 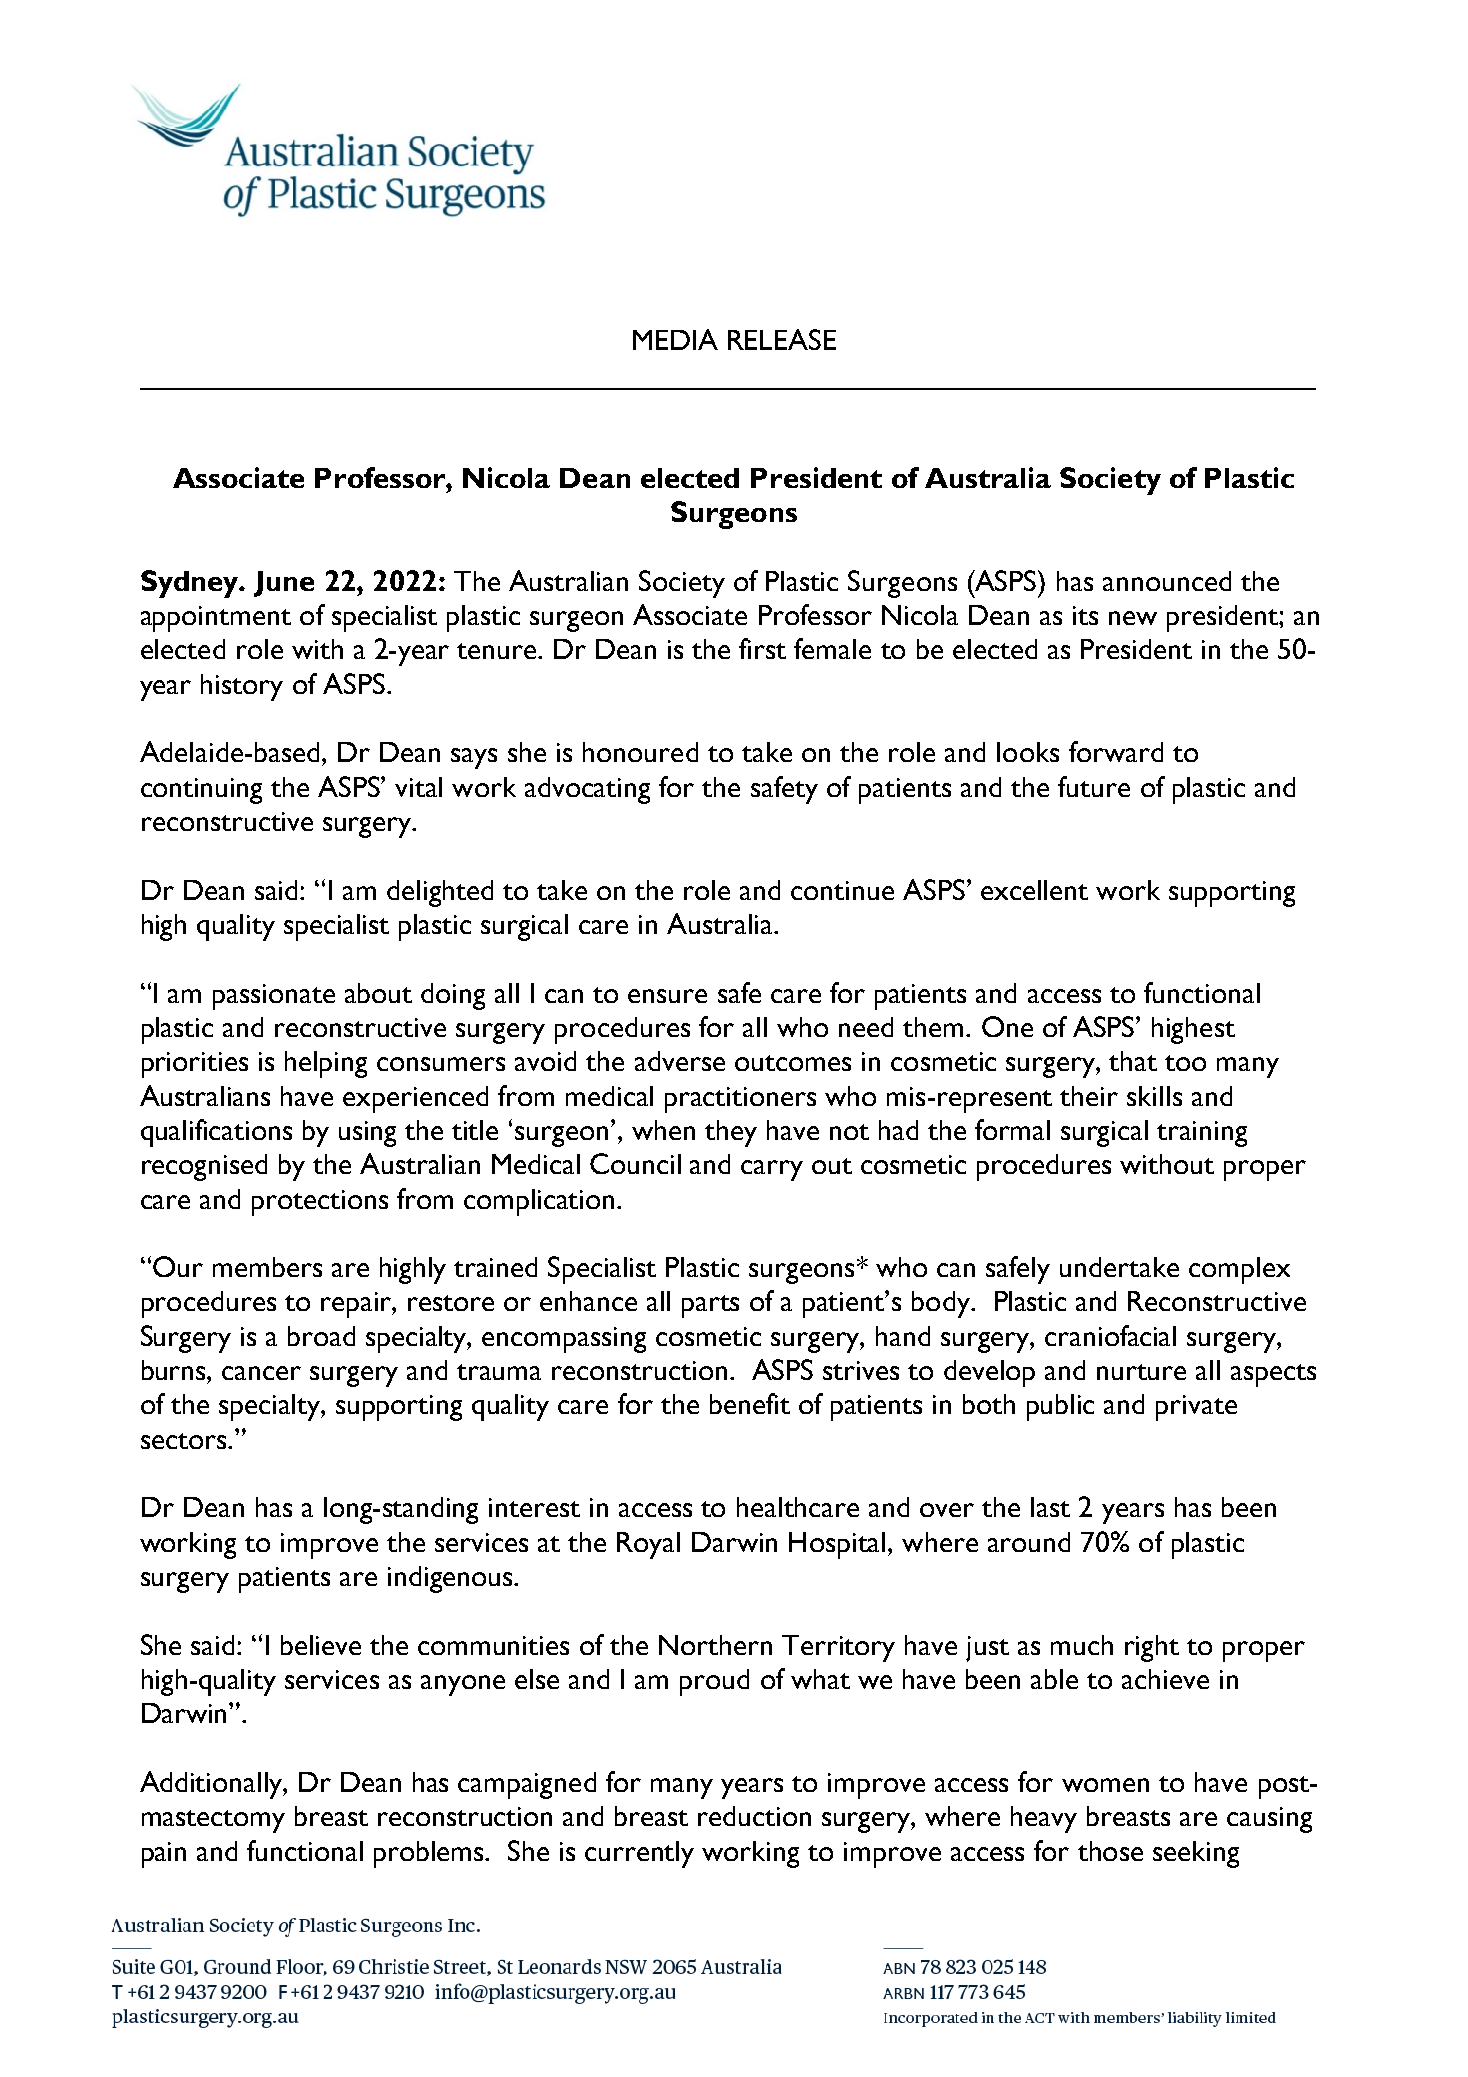 I want to click on continuing, so click(x=201, y=791).
